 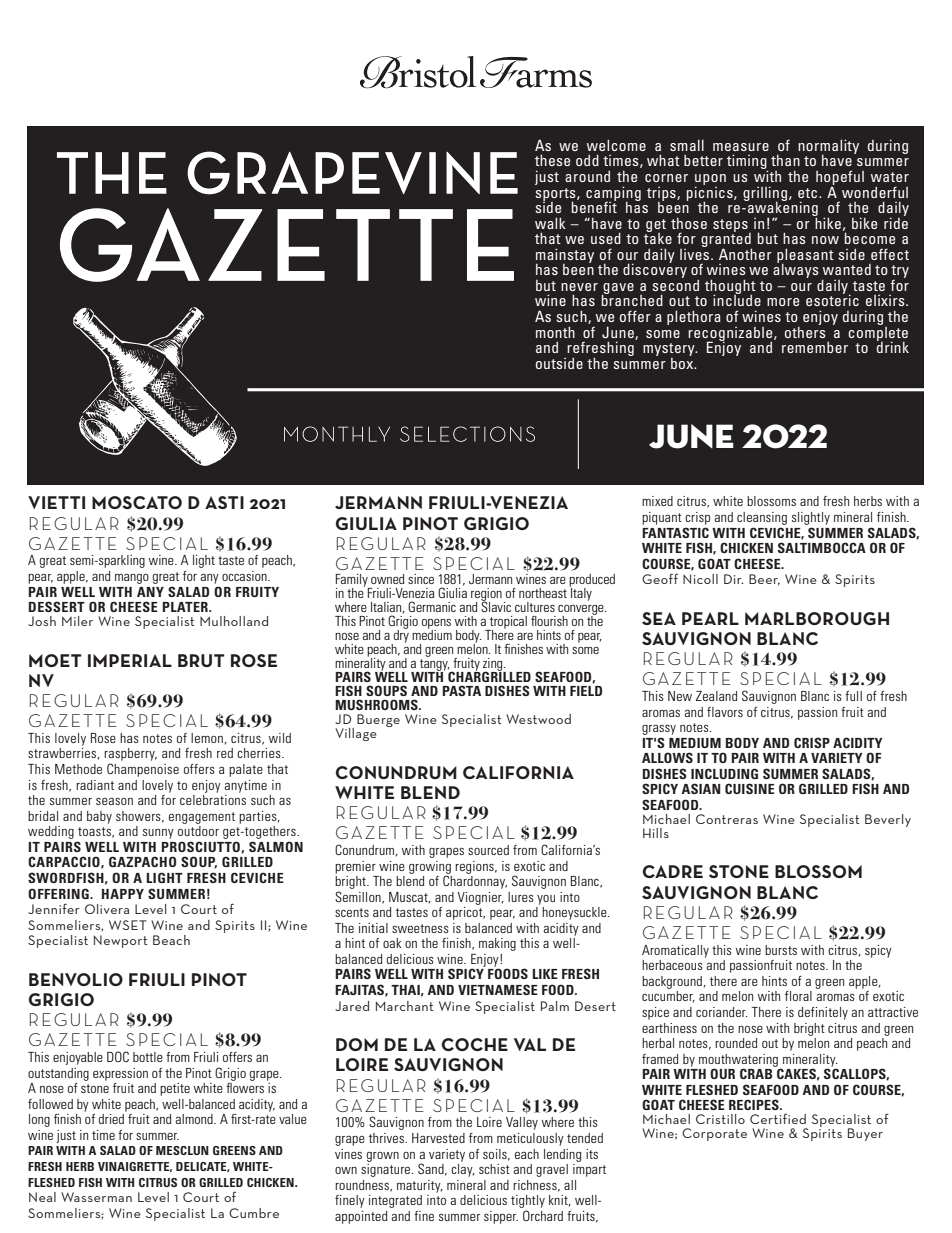 I want to click on etc, so click(x=809, y=193).
